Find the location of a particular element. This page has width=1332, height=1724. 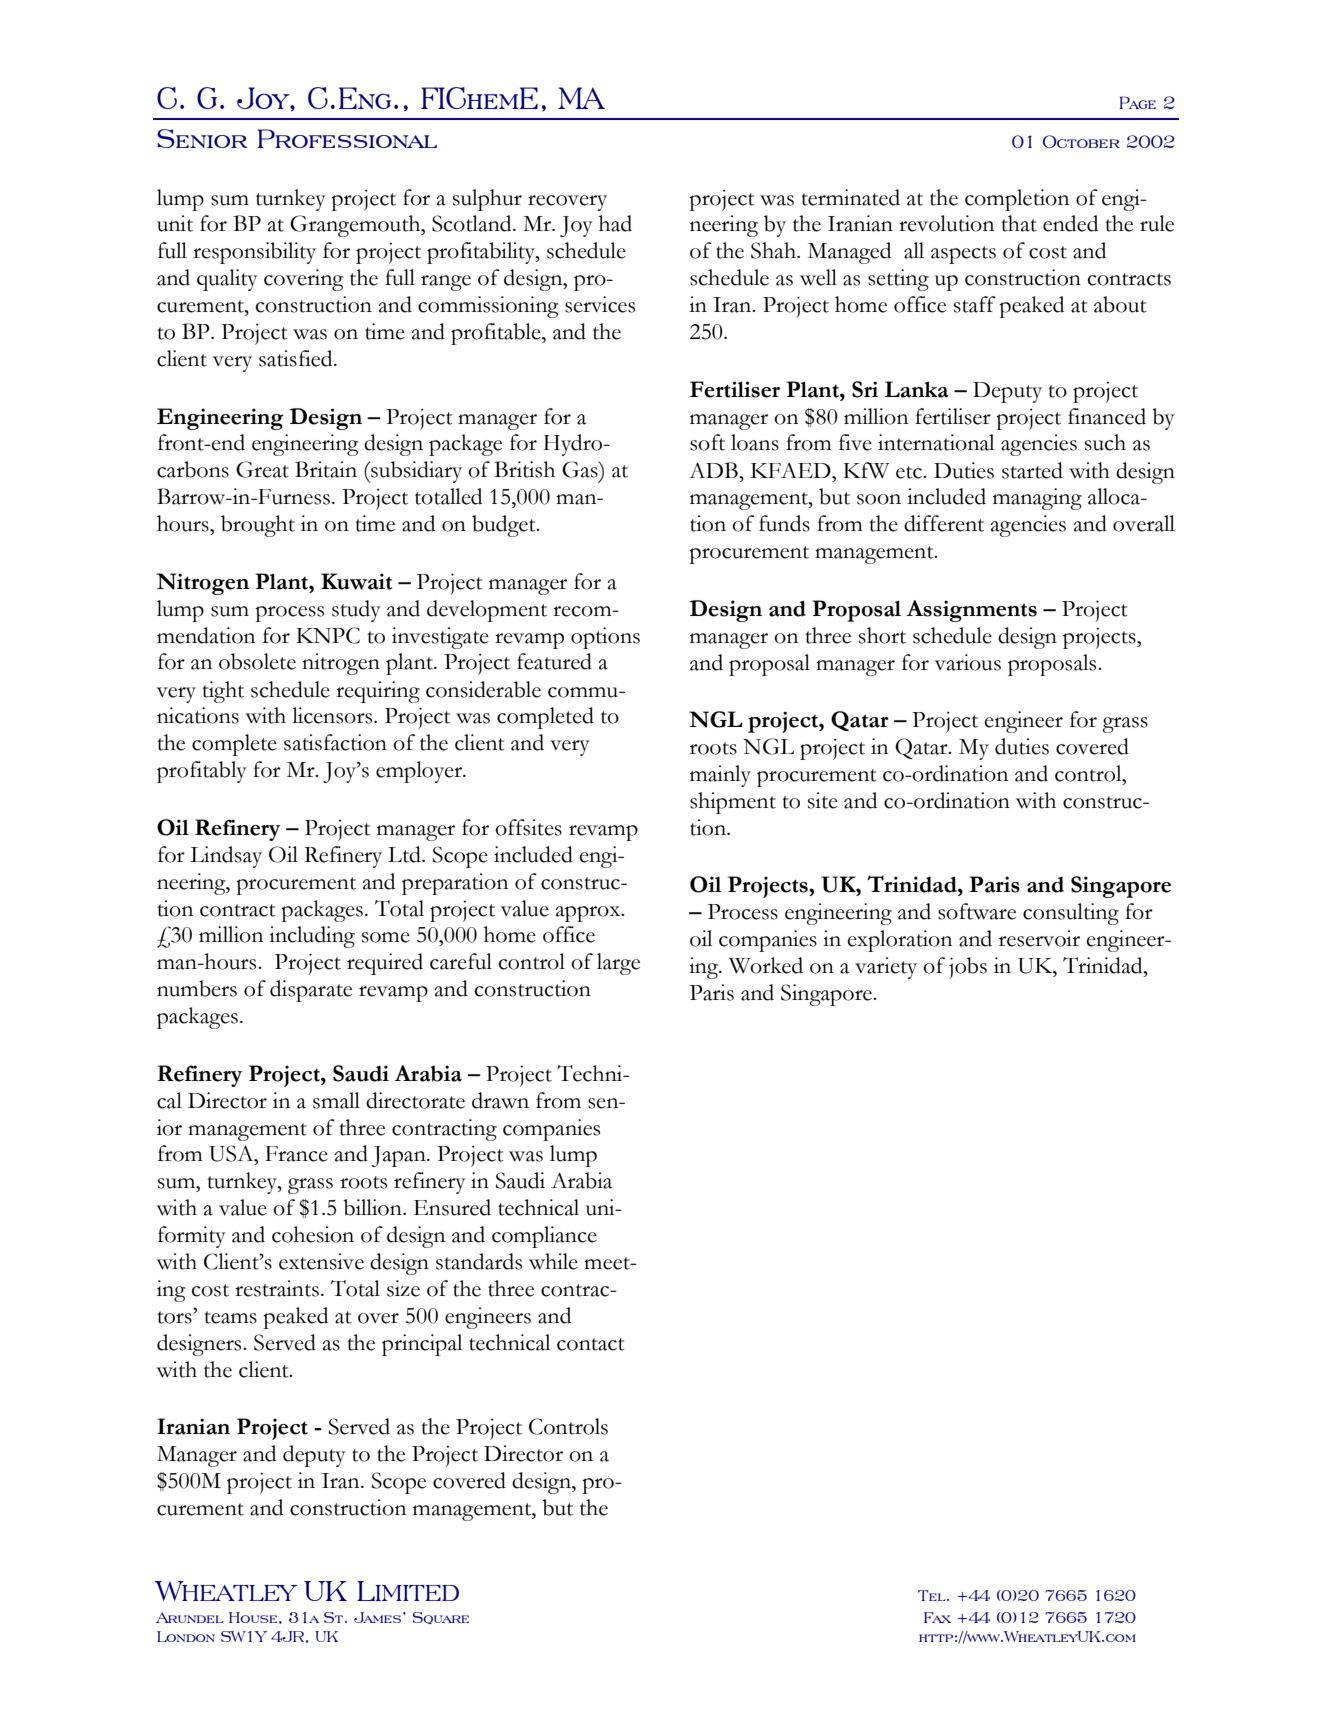

consulting is located at coordinates (1071, 914).
